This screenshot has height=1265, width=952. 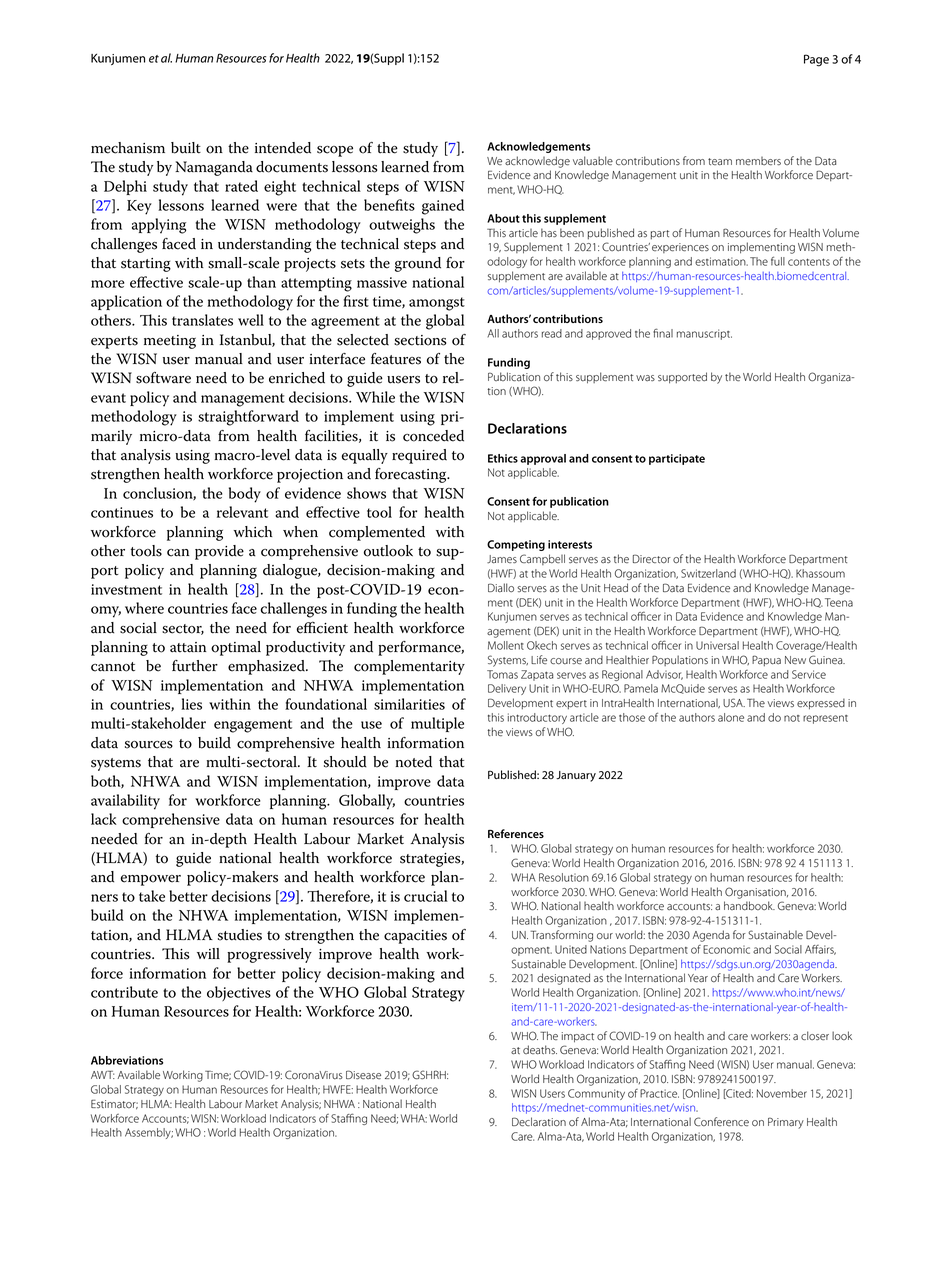 I want to click on November, so click(x=782, y=1093).
